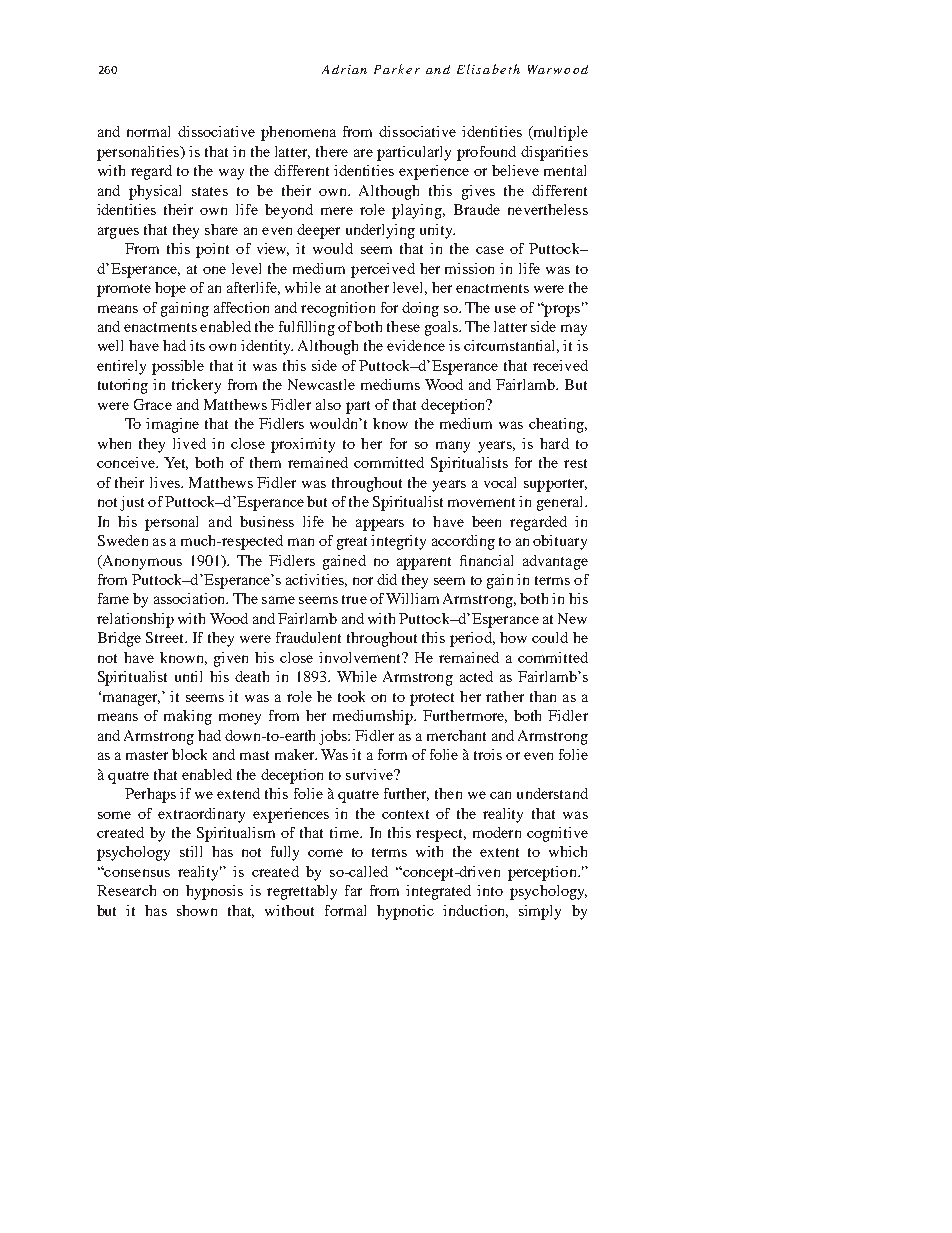 The width and height of the screenshot is (952, 1233). I want to click on normal, so click(148, 131).
